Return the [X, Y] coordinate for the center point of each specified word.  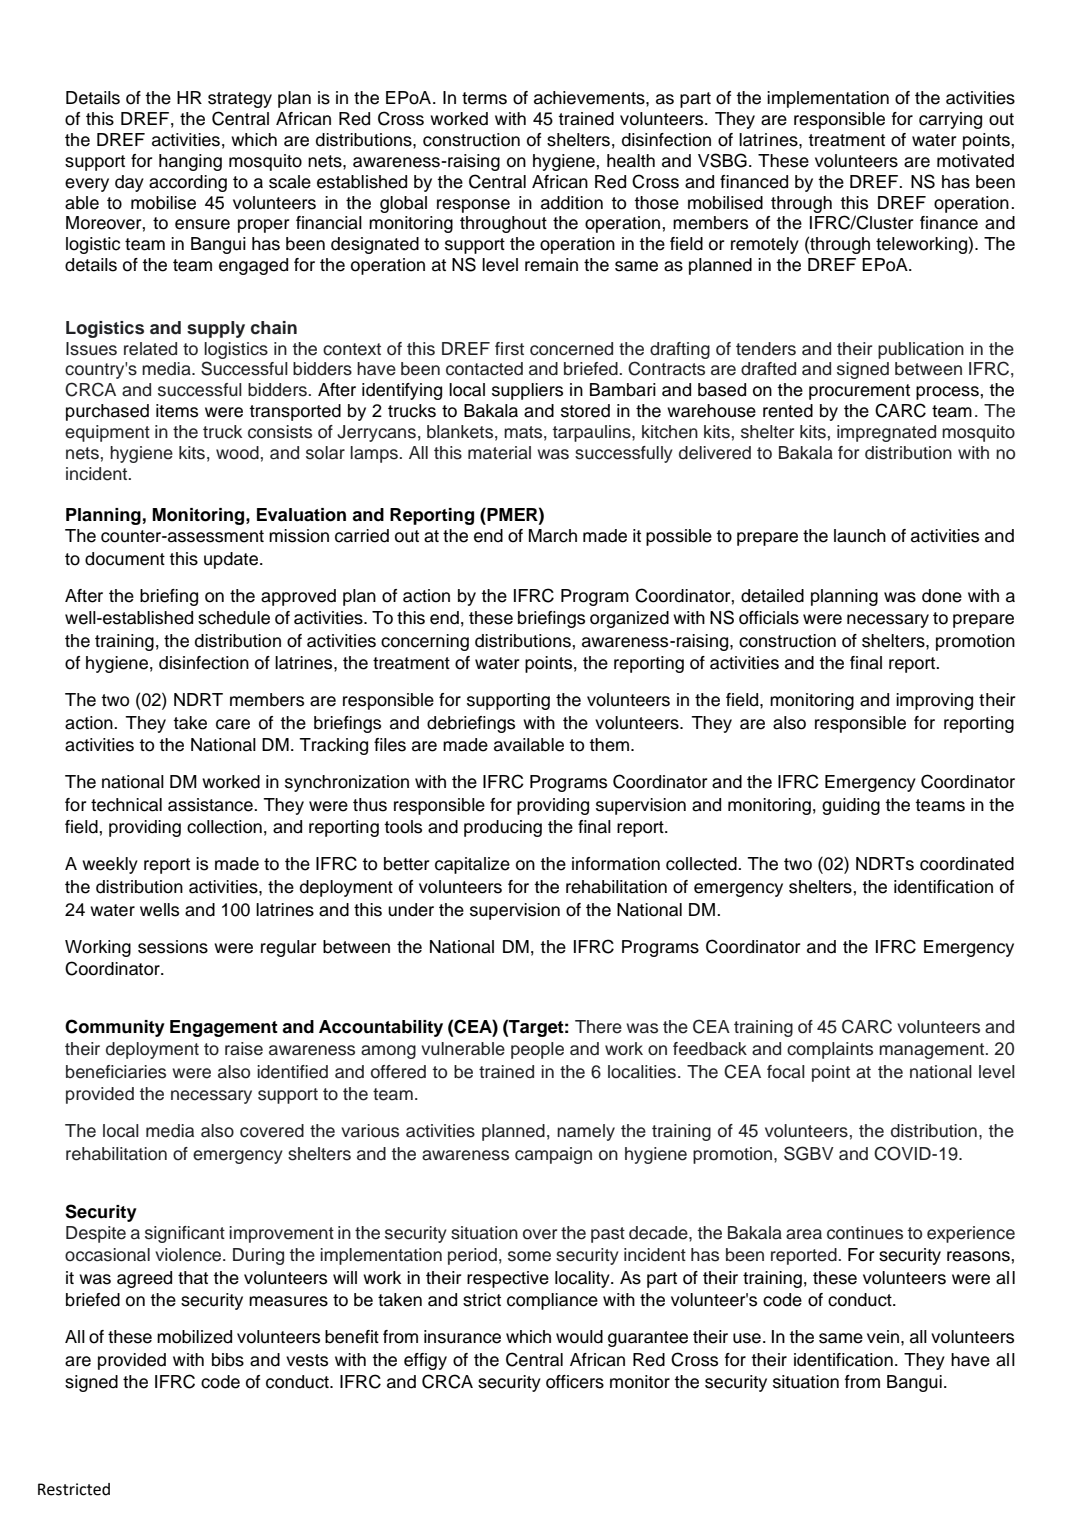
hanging [190, 162]
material [499, 453]
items [177, 411]
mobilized [194, 1337]
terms [484, 98]
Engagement [224, 1028]
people [537, 1050]
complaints [830, 1050]
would [579, 1337]
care [233, 724]
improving [934, 701]
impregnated [886, 433]
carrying [950, 120]
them [610, 745]
